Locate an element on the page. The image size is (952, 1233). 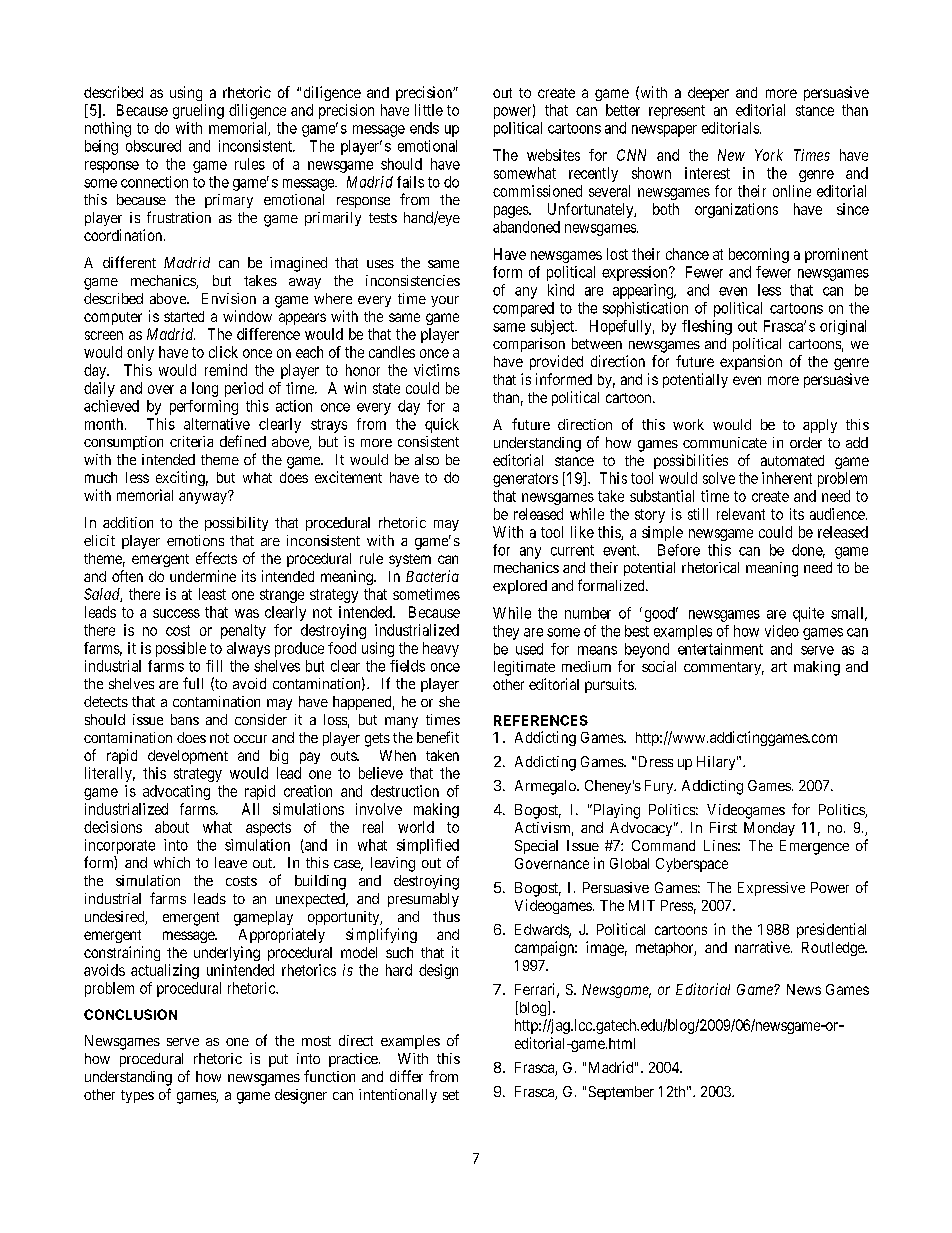
York is located at coordinates (769, 155).
